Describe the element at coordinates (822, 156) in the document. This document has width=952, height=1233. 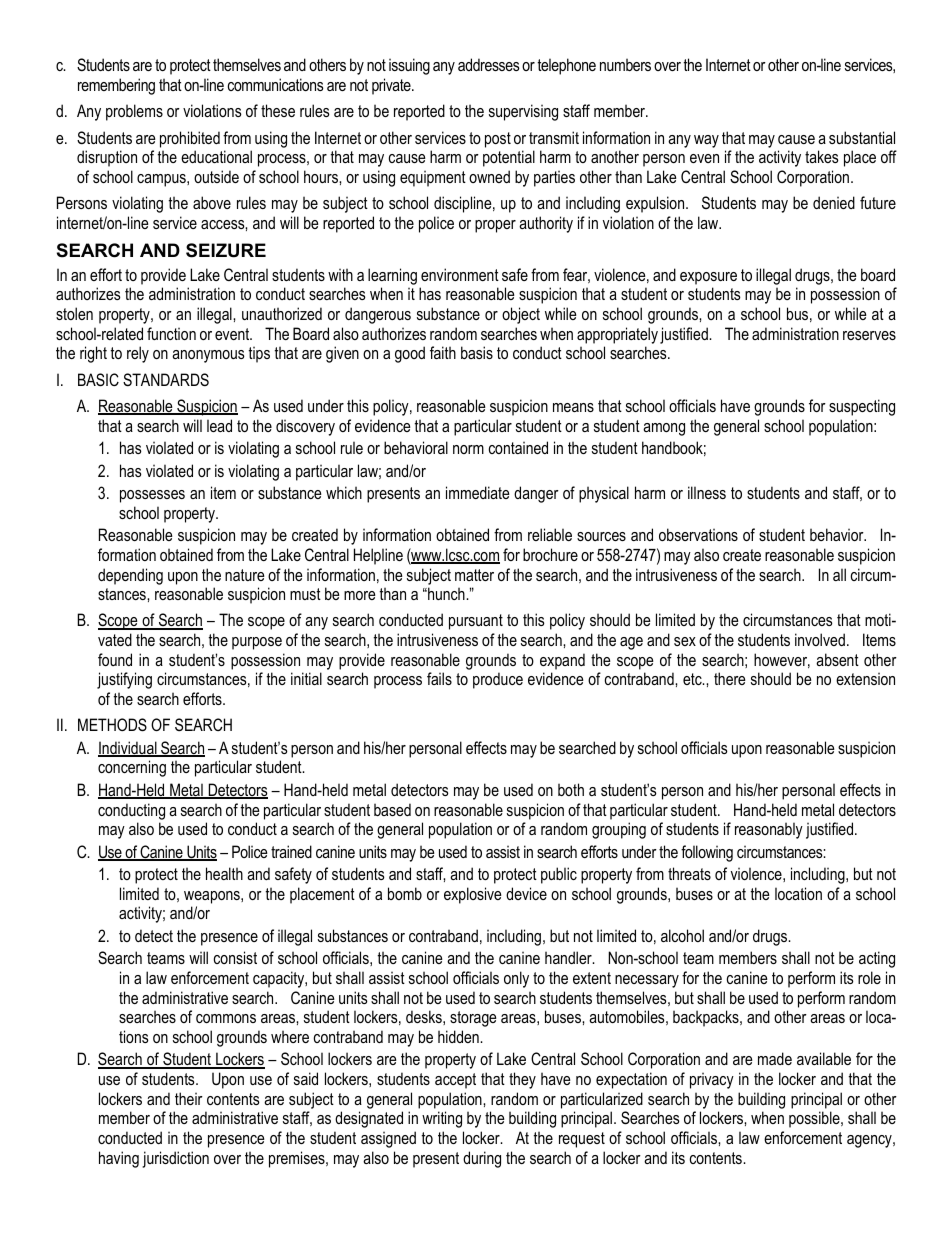
I see `takes` at that location.
